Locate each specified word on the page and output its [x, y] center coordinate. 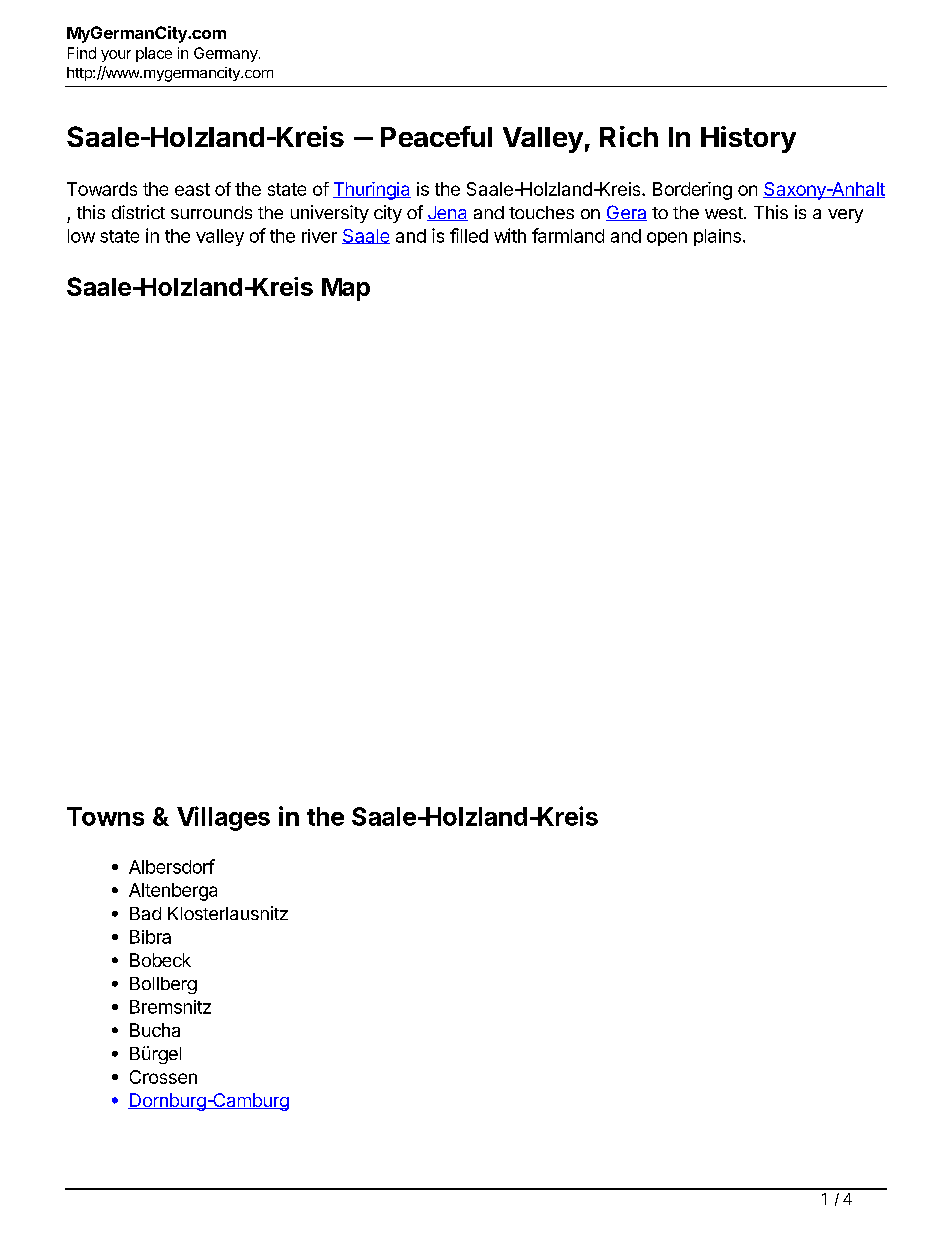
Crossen [163, 1077]
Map [346, 289]
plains [717, 237]
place [154, 54]
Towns [105, 816]
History [748, 139]
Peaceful [436, 136]
